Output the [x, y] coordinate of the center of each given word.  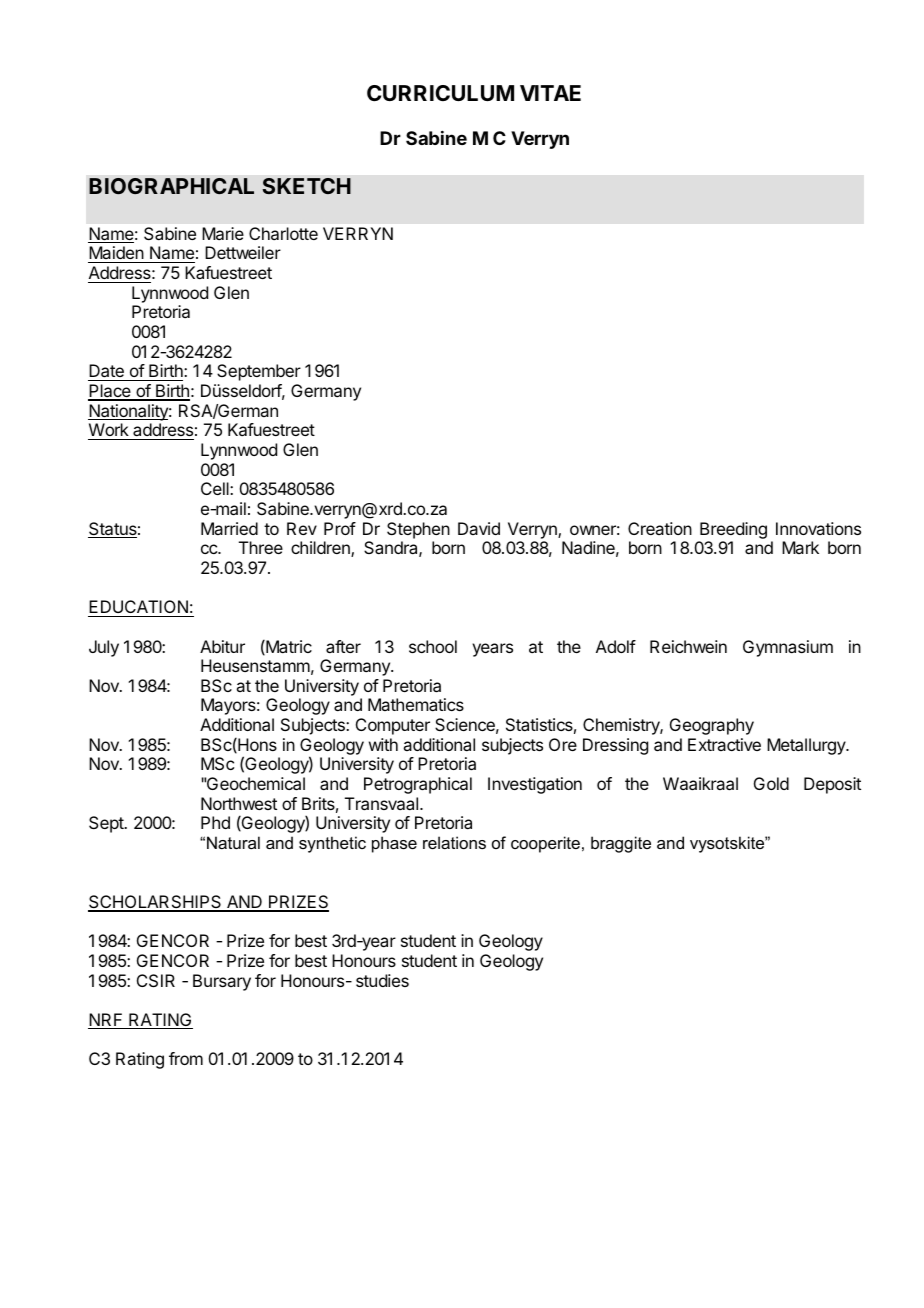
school [433, 646]
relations [454, 842]
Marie [223, 233]
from [186, 1058]
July [104, 648]
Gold [771, 783]
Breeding [733, 530]
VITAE [550, 93]
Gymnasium [788, 648]
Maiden [117, 254]
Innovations [818, 528]
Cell [216, 488]
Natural [233, 842]
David [479, 528]
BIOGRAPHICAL [171, 186]
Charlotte [283, 233]
